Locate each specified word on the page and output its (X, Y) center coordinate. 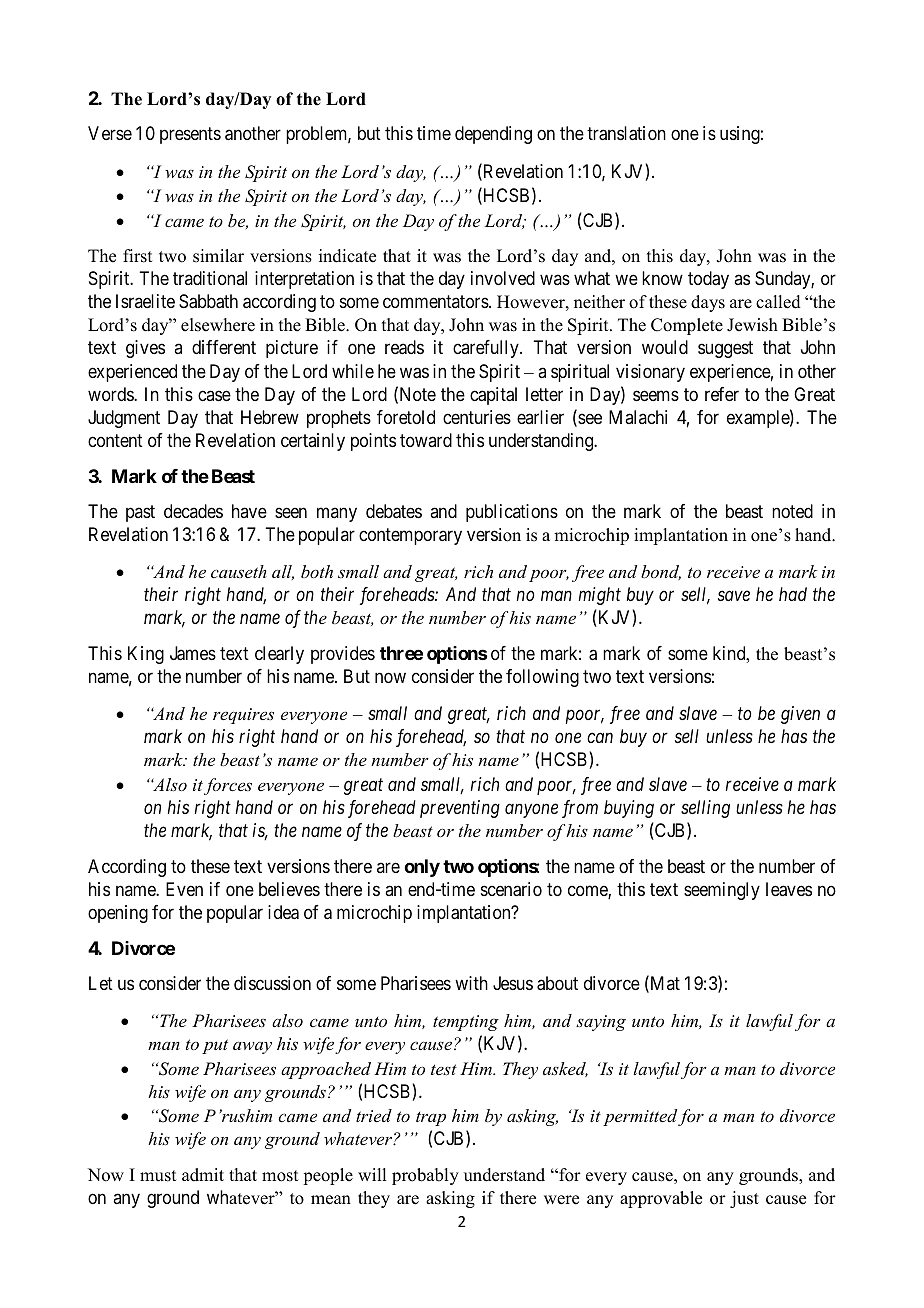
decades (193, 511)
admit (203, 1175)
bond (661, 572)
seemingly (722, 891)
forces (228, 786)
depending (493, 135)
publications (512, 513)
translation (626, 133)
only (422, 868)
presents (190, 136)
